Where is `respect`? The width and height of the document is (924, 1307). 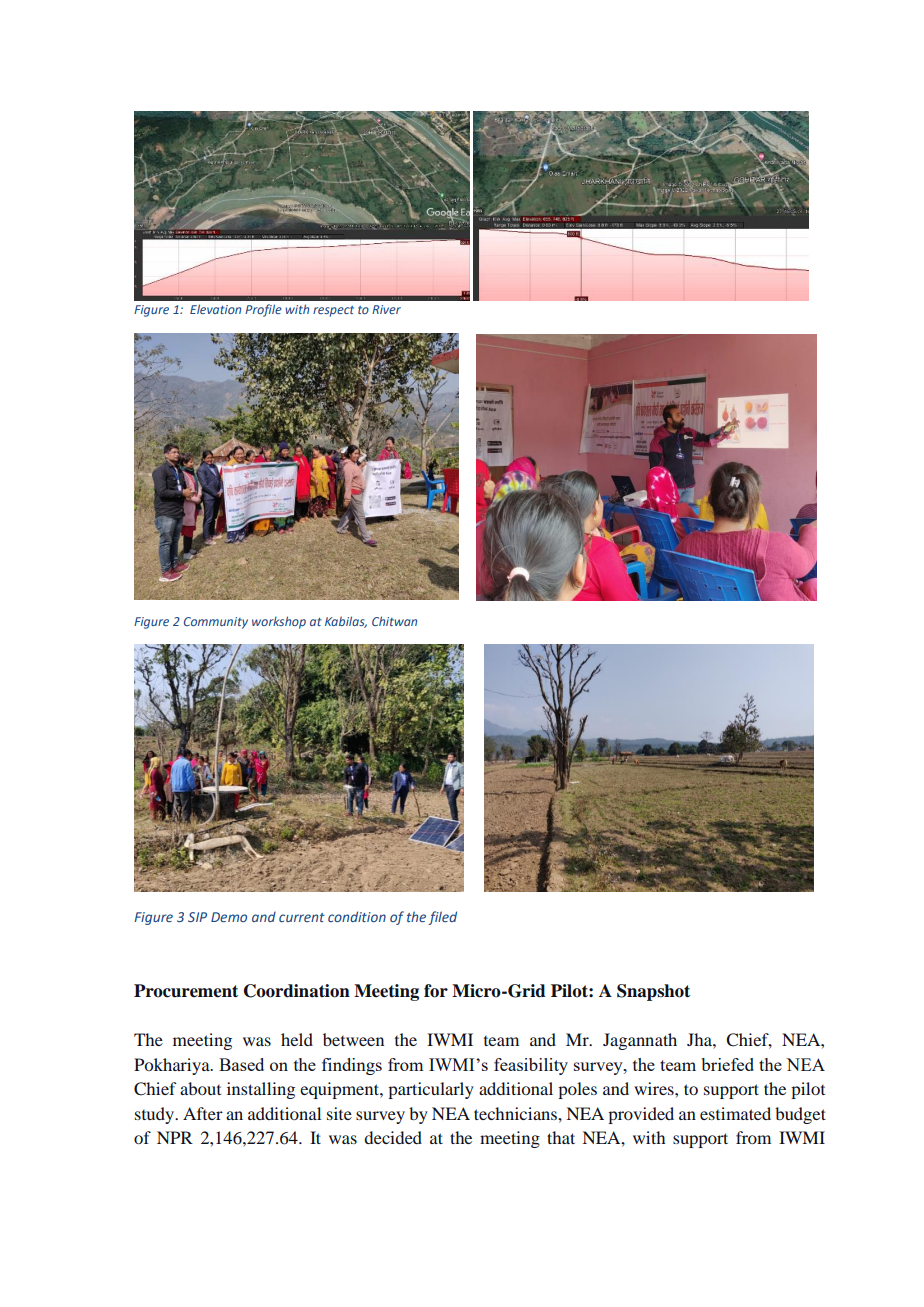
respect is located at coordinates (333, 311).
